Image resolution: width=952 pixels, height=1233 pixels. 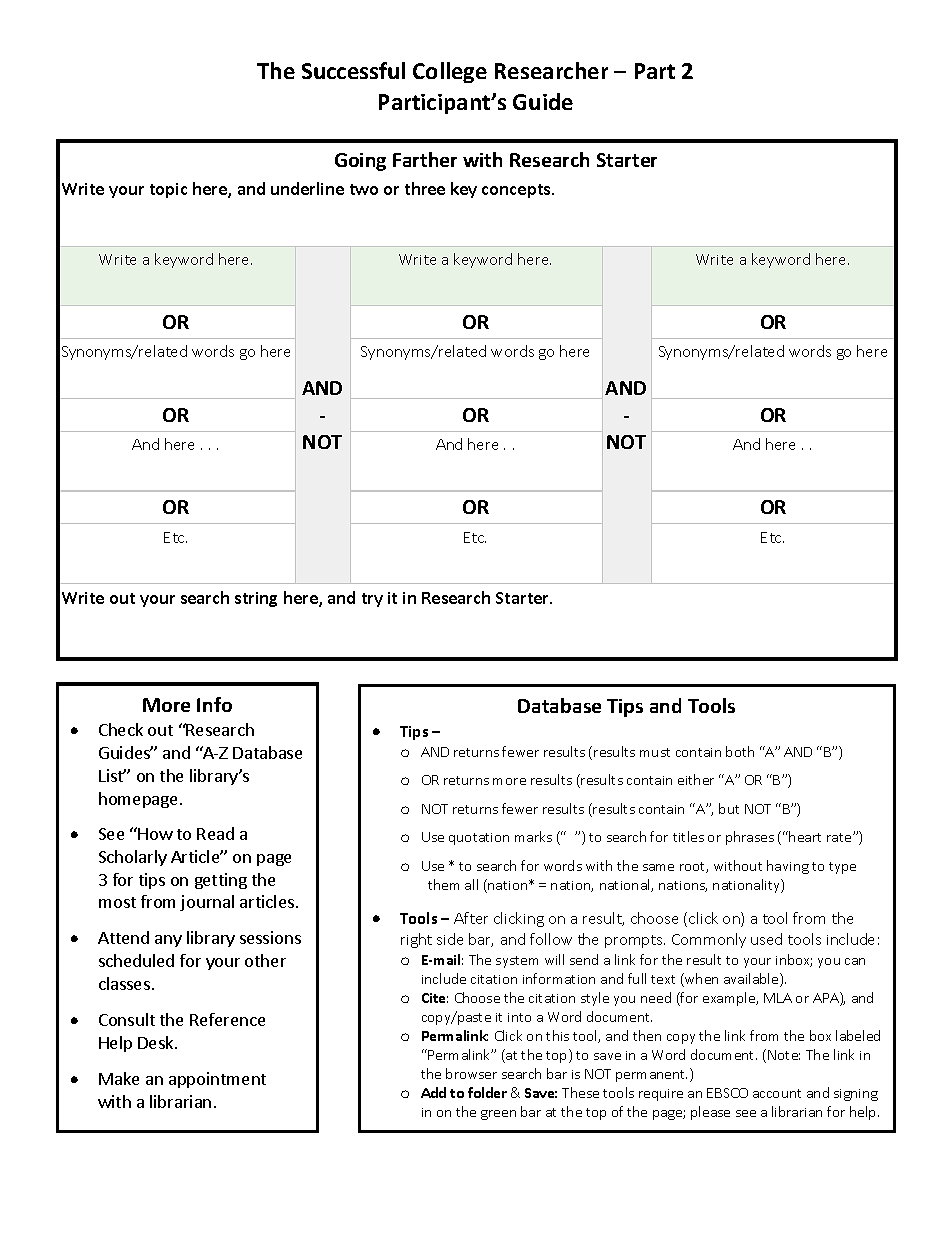 What do you see at coordinates (256, 599) in the image?
I see `string` at bounding box center [256, 599].
